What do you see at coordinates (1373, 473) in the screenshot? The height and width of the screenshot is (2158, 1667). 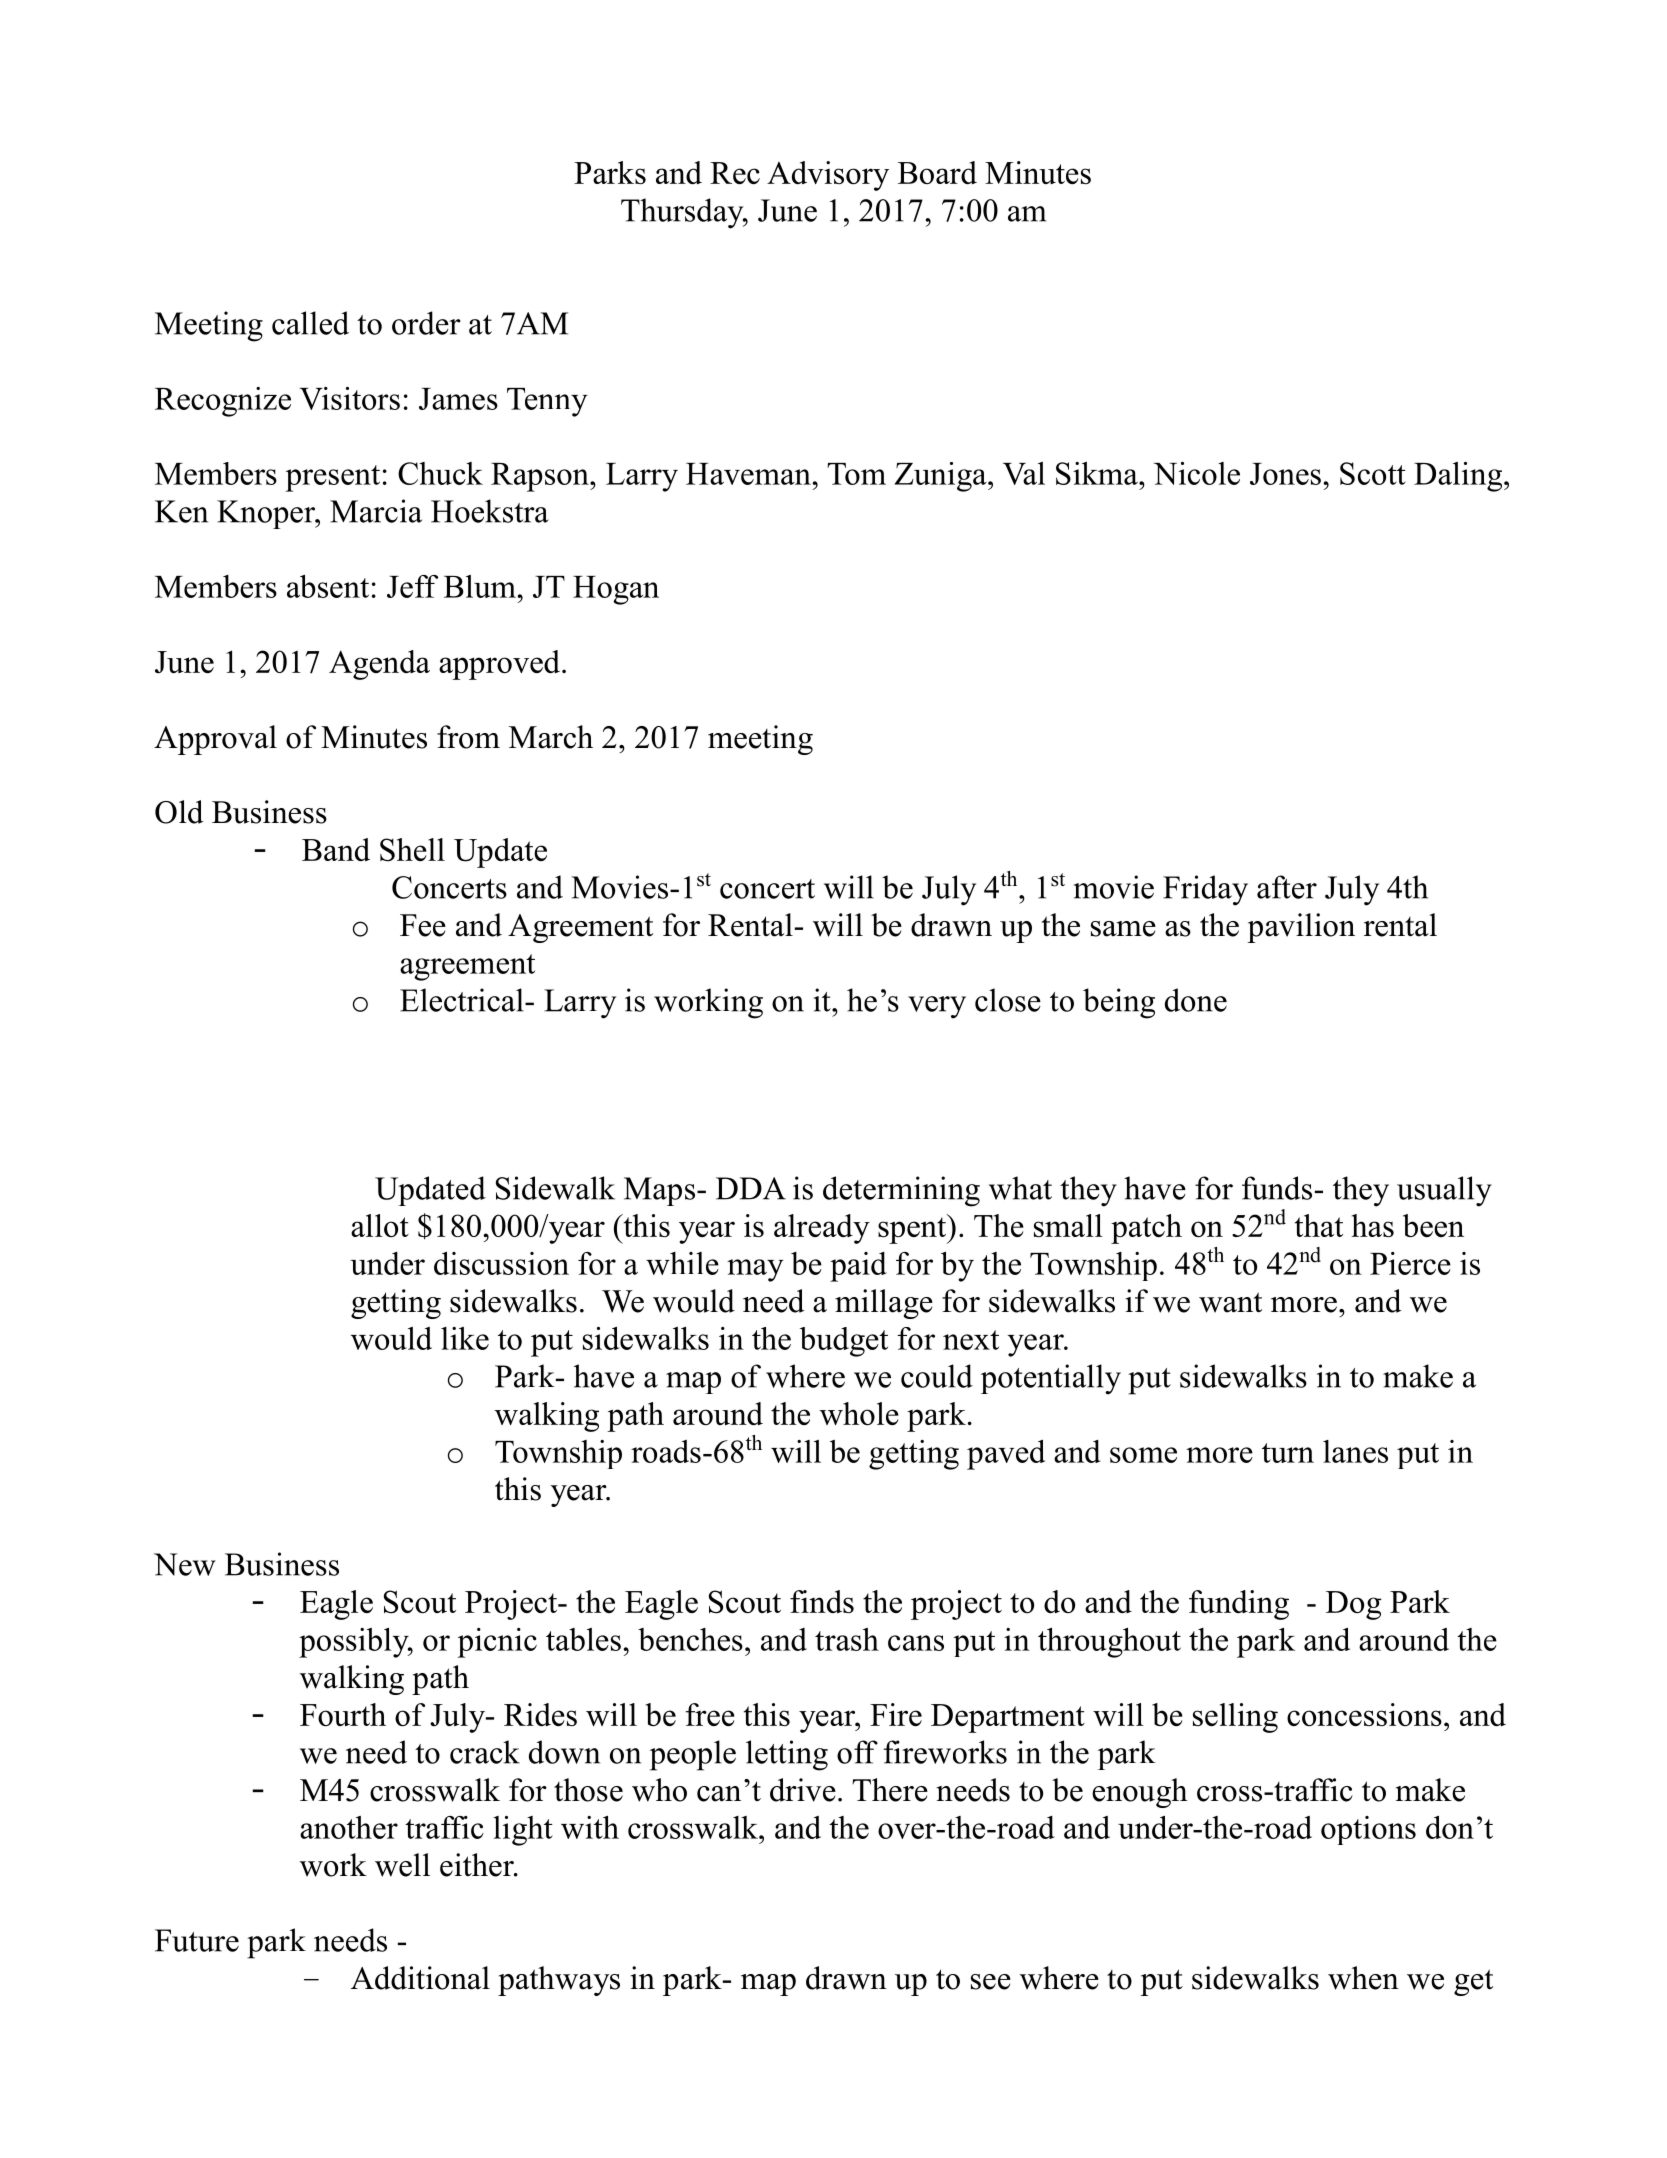 I see `Scott` at bounding box center [1373, 473].
